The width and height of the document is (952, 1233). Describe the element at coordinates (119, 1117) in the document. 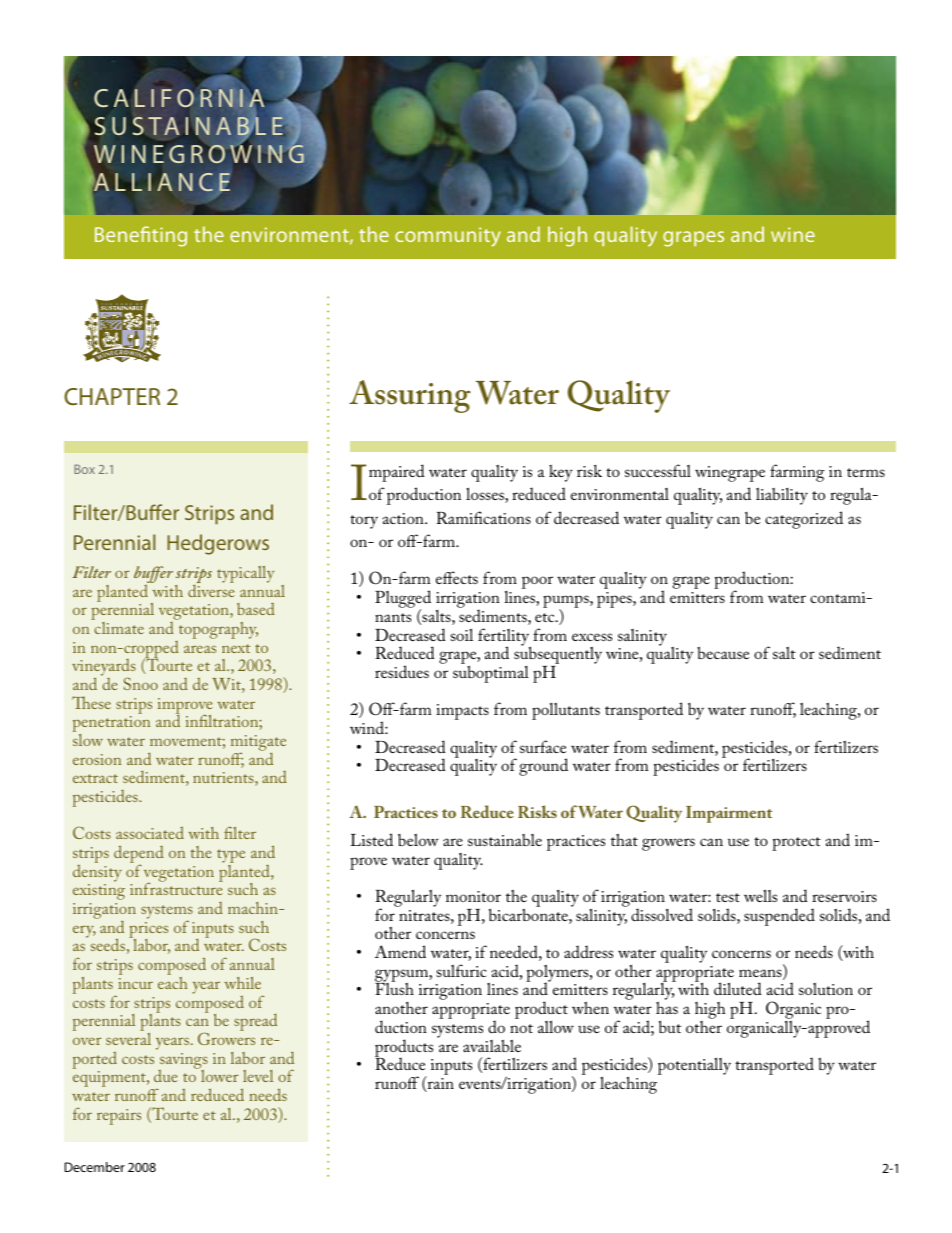

I see `repairs` at that location.
